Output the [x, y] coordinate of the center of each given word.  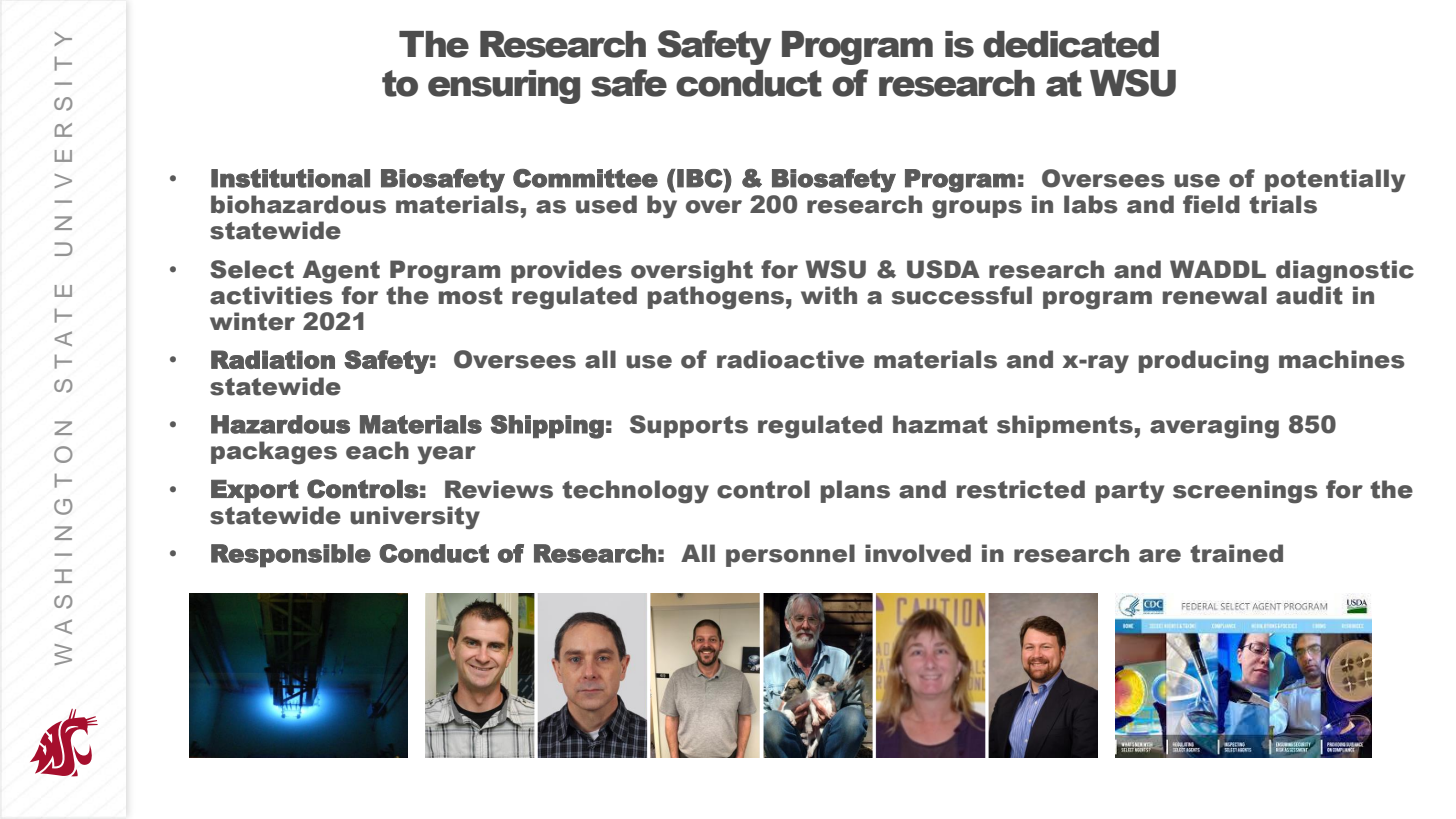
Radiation [273, 359]
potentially [1335, 181]
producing [1204, 362]
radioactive [790, 359]
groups [977, 209]
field [1211, 204]
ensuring [504, 87]
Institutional [290, 178]
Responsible [291, 556]
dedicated [1071, 44]
